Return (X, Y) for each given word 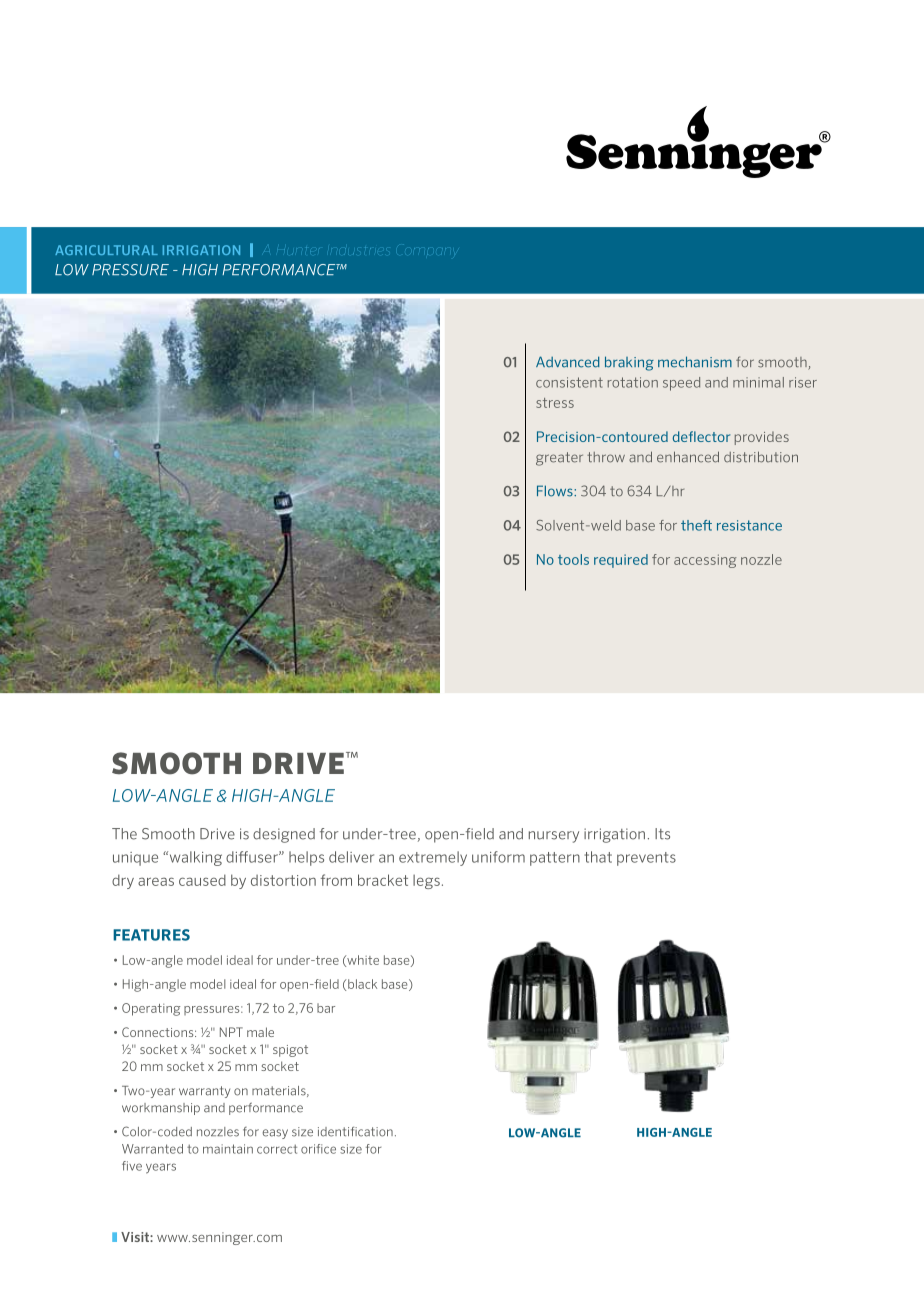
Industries (357, 251)
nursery (554, 837)
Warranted (152, 1149)
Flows (556, 491)
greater (559, 459)
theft (696, 525)
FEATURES (151, 935)
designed (284, 835)
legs (426, 882)
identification (355, 1132)
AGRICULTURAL (106, 250)
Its (662, 834)
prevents (646, 859)
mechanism (695, 362)
